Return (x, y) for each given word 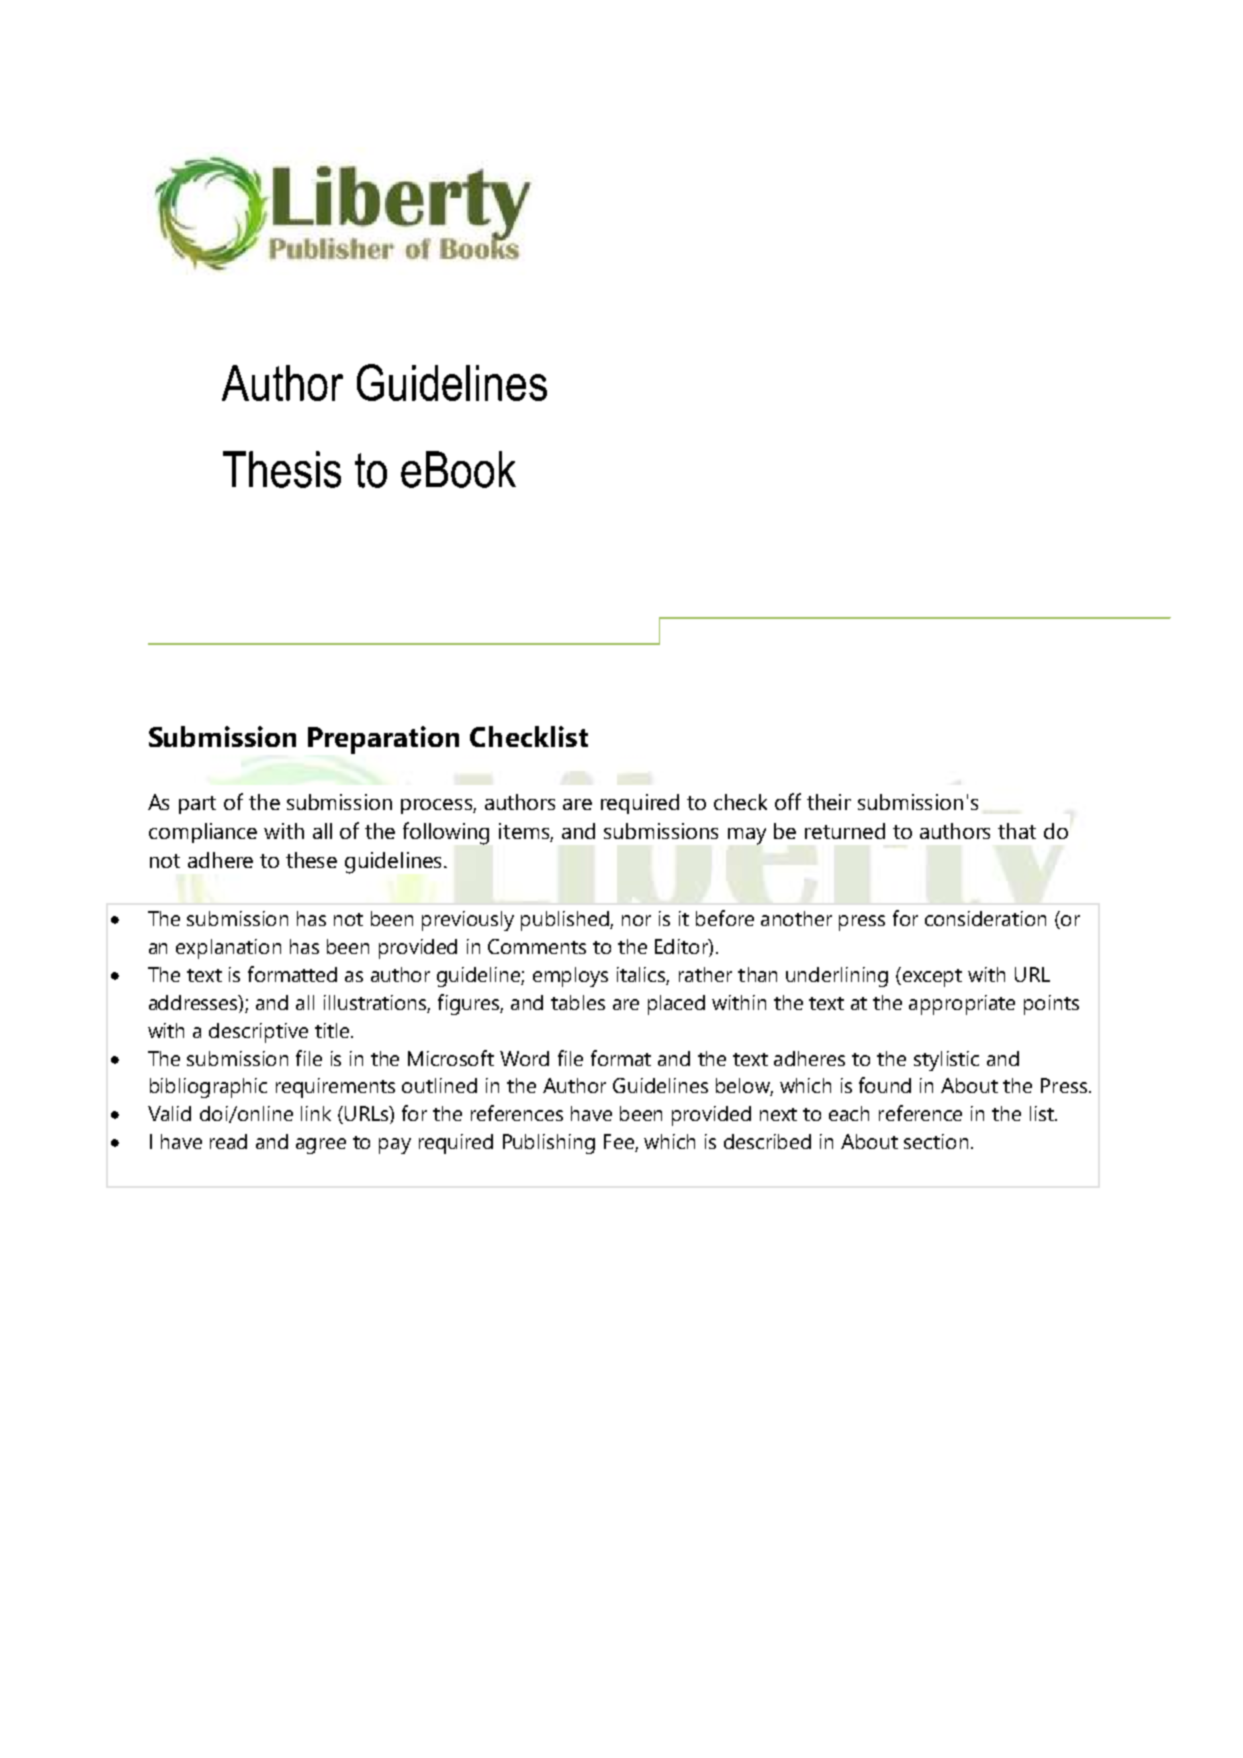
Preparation (383, 740)
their (829, 802)
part (197, 805)
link (316, 1113)
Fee (620, 1143)
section (936, 1141)
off (788, 801)
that (1017, 831)
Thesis (282, 469)
